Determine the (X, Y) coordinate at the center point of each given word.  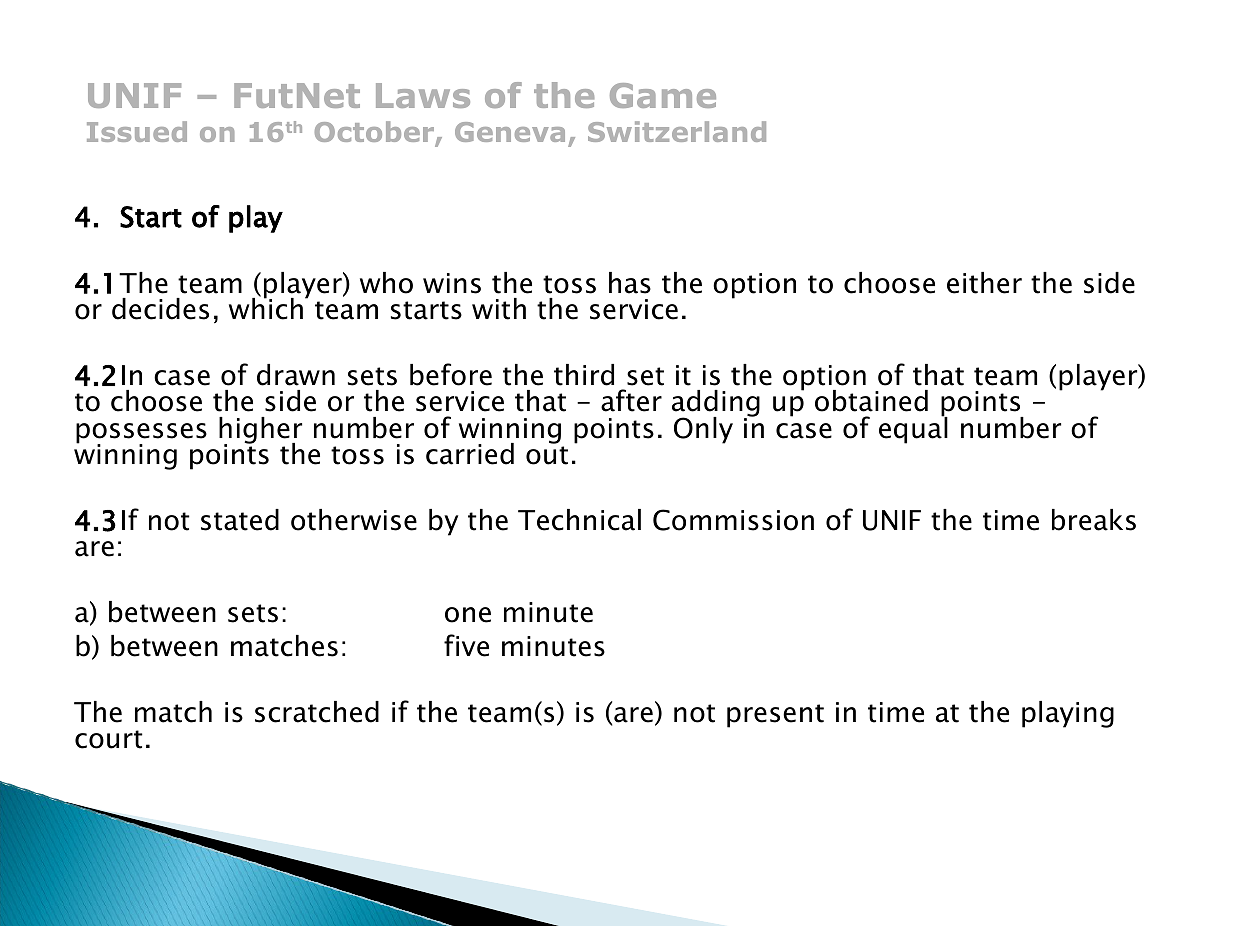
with (499, 309)
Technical (579, 520)
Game (663, 95)
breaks (1094, 520)
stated (240, 520)
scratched (317, 712)
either (984, 283)
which (267, 308)
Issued (137, 131)
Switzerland (677, 131)
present (775, 716)
